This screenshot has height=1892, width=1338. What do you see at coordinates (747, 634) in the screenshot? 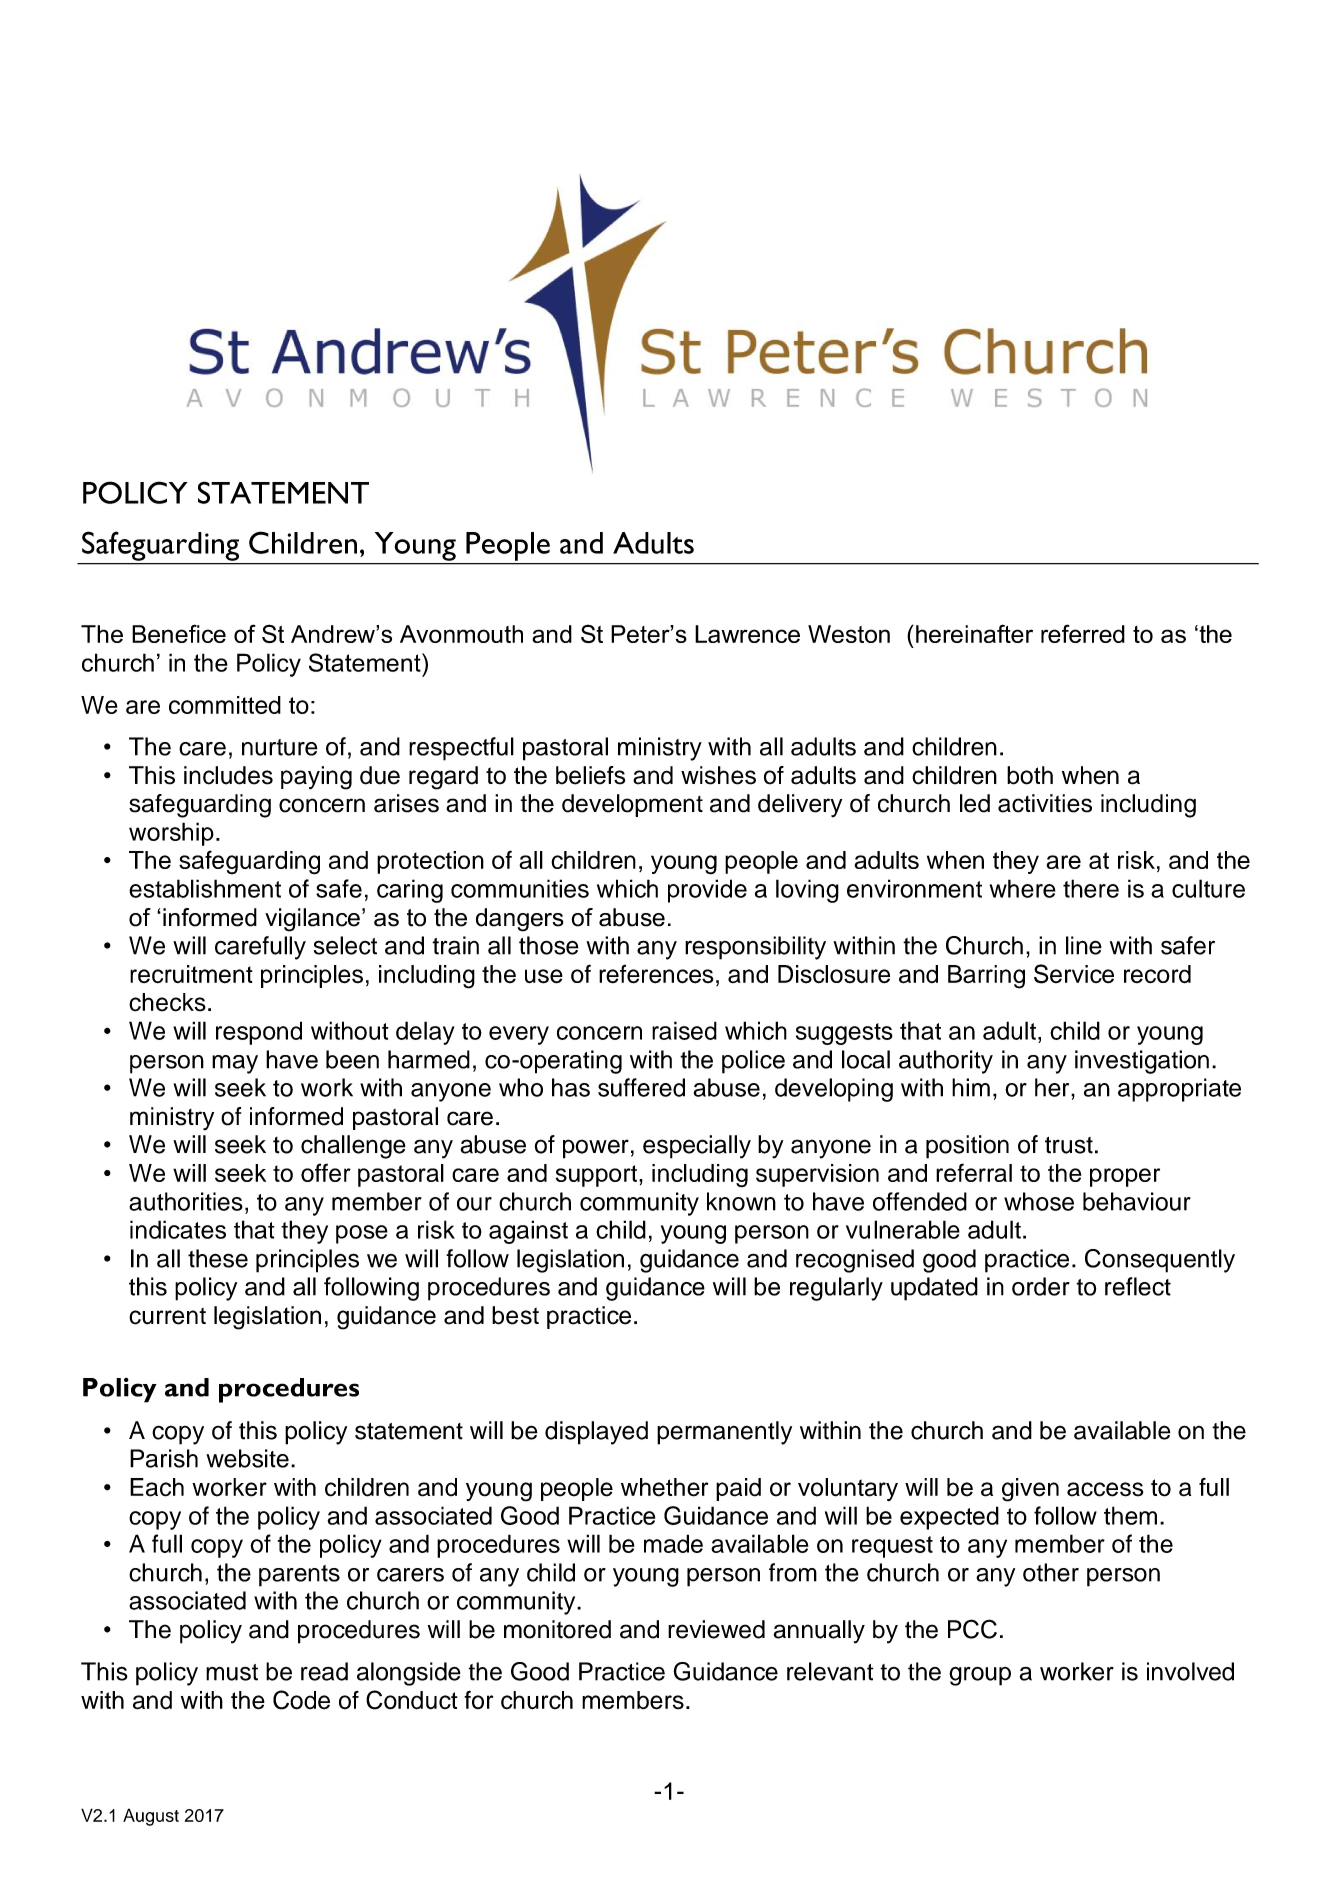
I see `Lawrence` at bounding box center [747, 634].
